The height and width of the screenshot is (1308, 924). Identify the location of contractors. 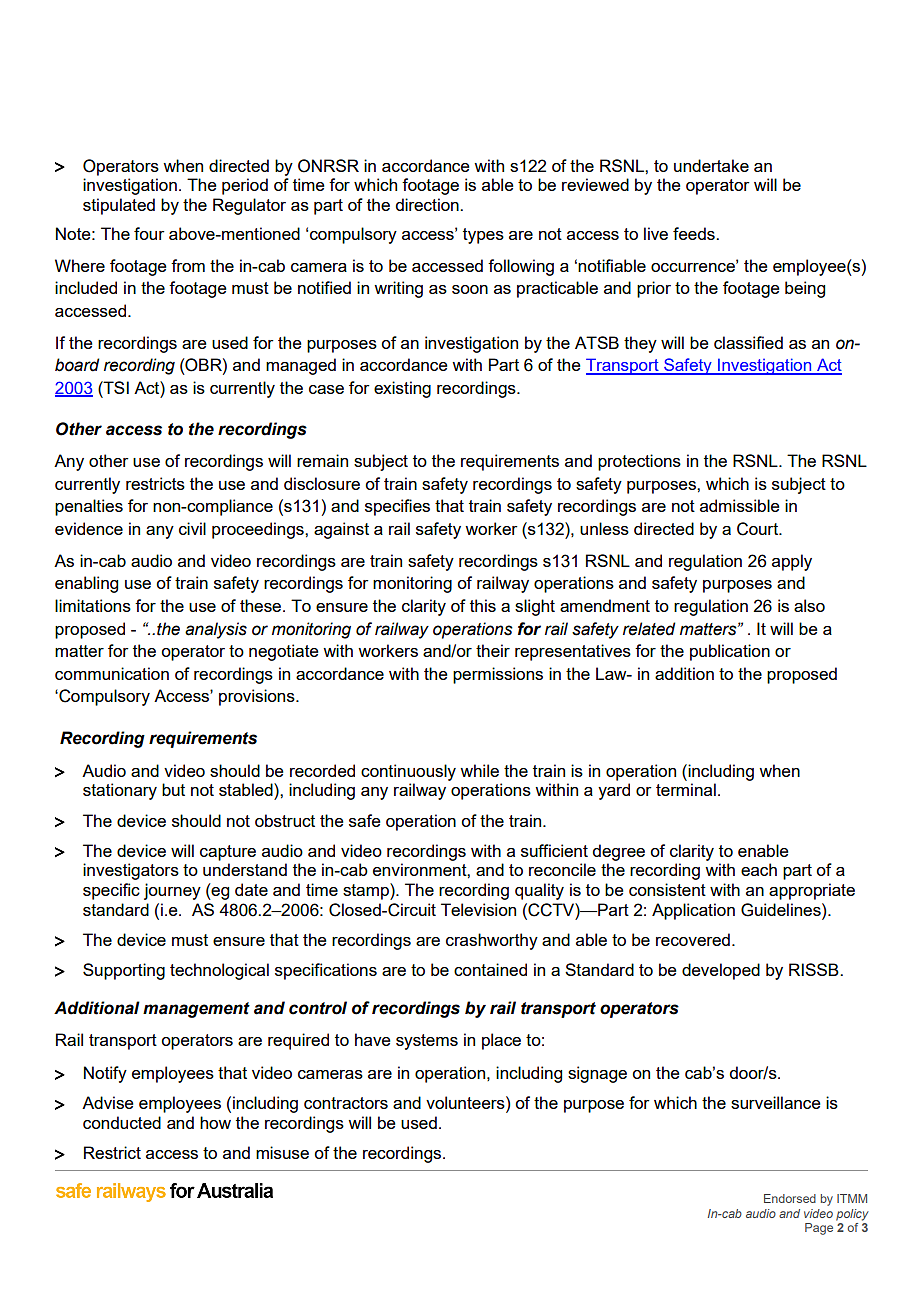
(346, 1103).
